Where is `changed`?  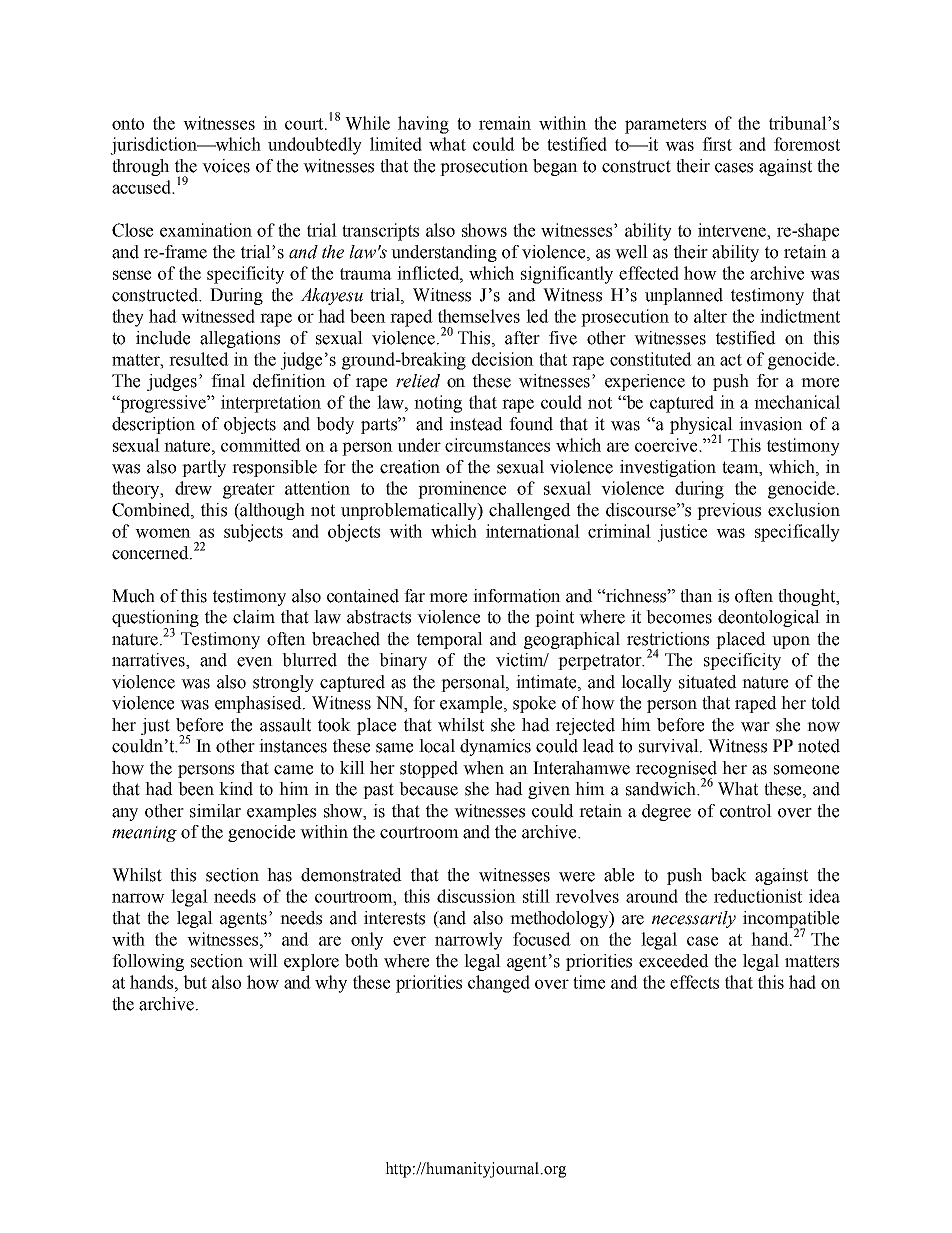 changed is located at coordinates (499, 984).
